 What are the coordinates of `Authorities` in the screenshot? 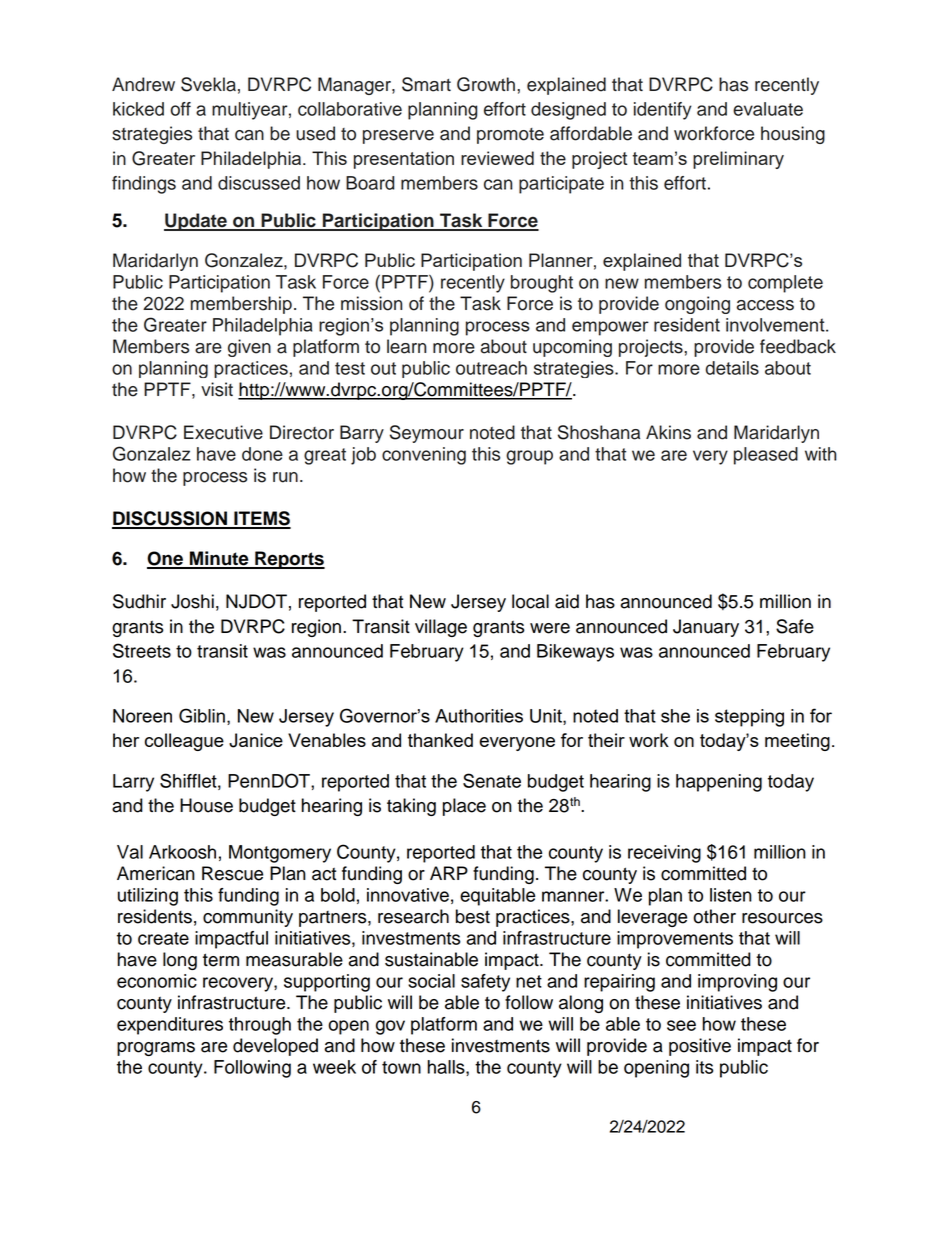 It's located at (479, 716).
